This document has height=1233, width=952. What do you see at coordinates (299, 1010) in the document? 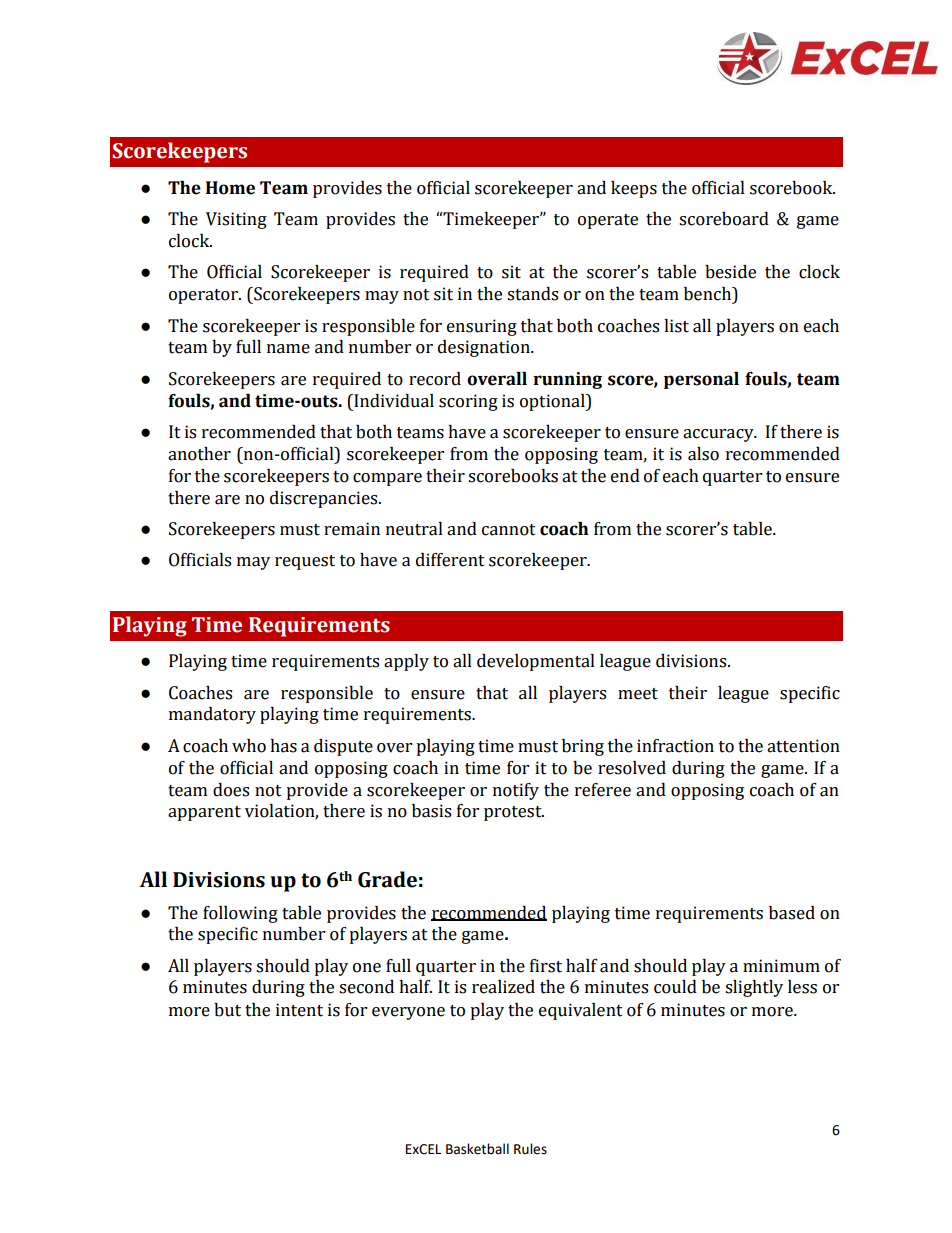
I see `intent` at bounding box center [299, 1010].
